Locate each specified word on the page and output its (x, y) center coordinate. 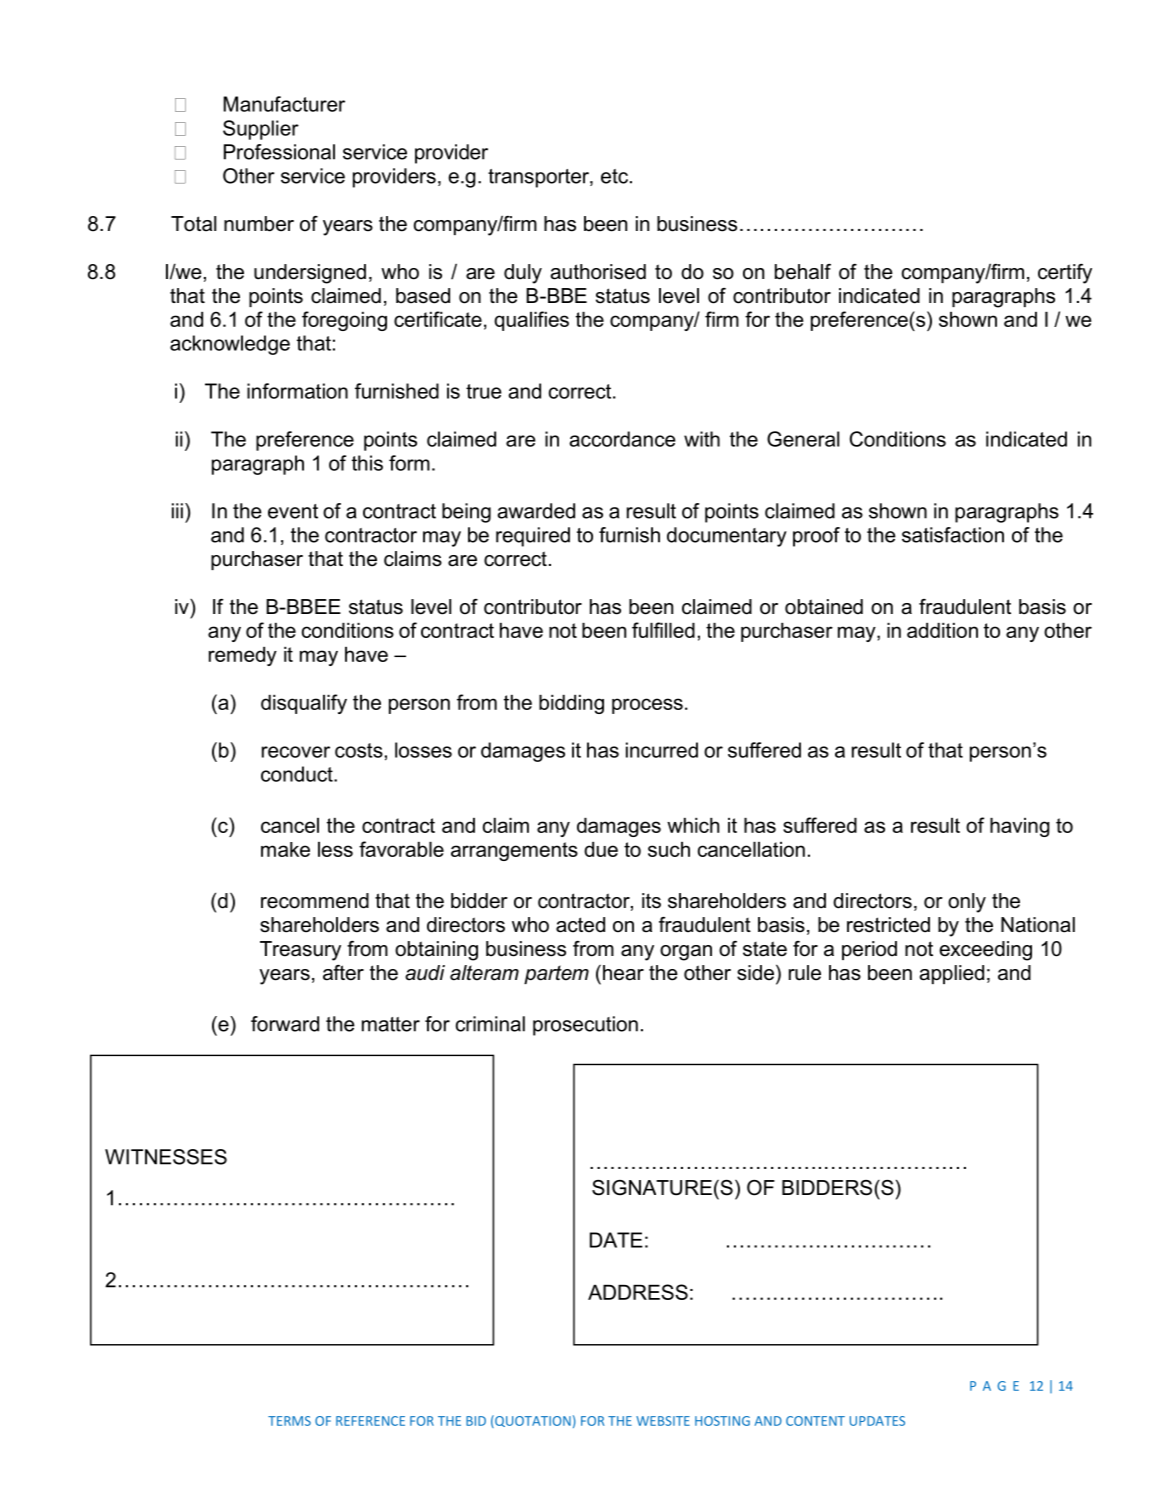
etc (616, 176)
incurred (662, 750)
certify (1065, 274)
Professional (279, 152)
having (1020, 827)
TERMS (289, 1421)
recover (296, 752)
